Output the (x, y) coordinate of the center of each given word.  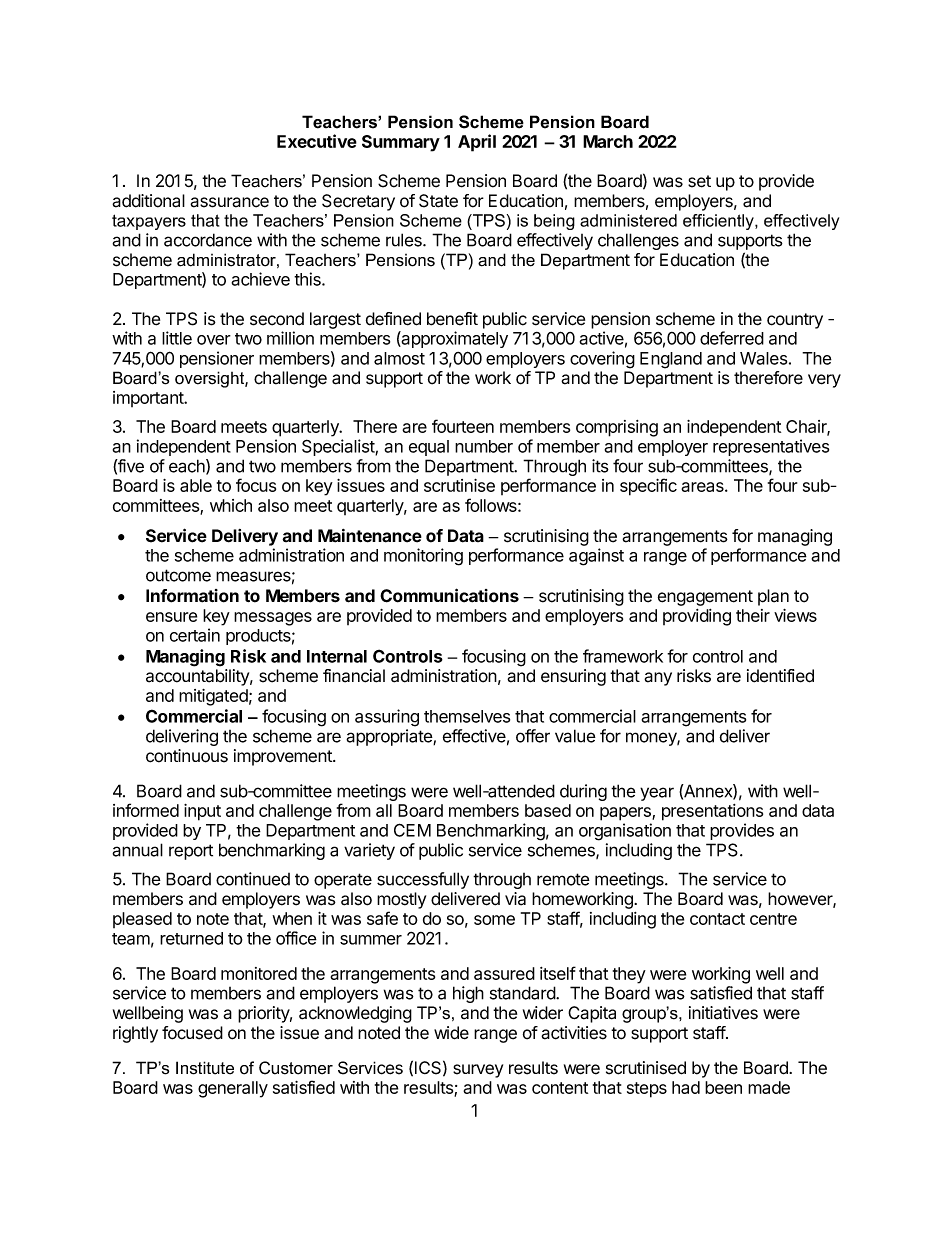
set (699, 181)
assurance (229, 202)
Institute (205, 1068)
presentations (712, 812)
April (477, 143)
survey (478, 1071)
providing (697, 617)
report (191, 852)
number (484, 446)
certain (195, 635)
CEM (412, 830)
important (149, 399)
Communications (449, 595)
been (723, 1087)
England (671, 360)
